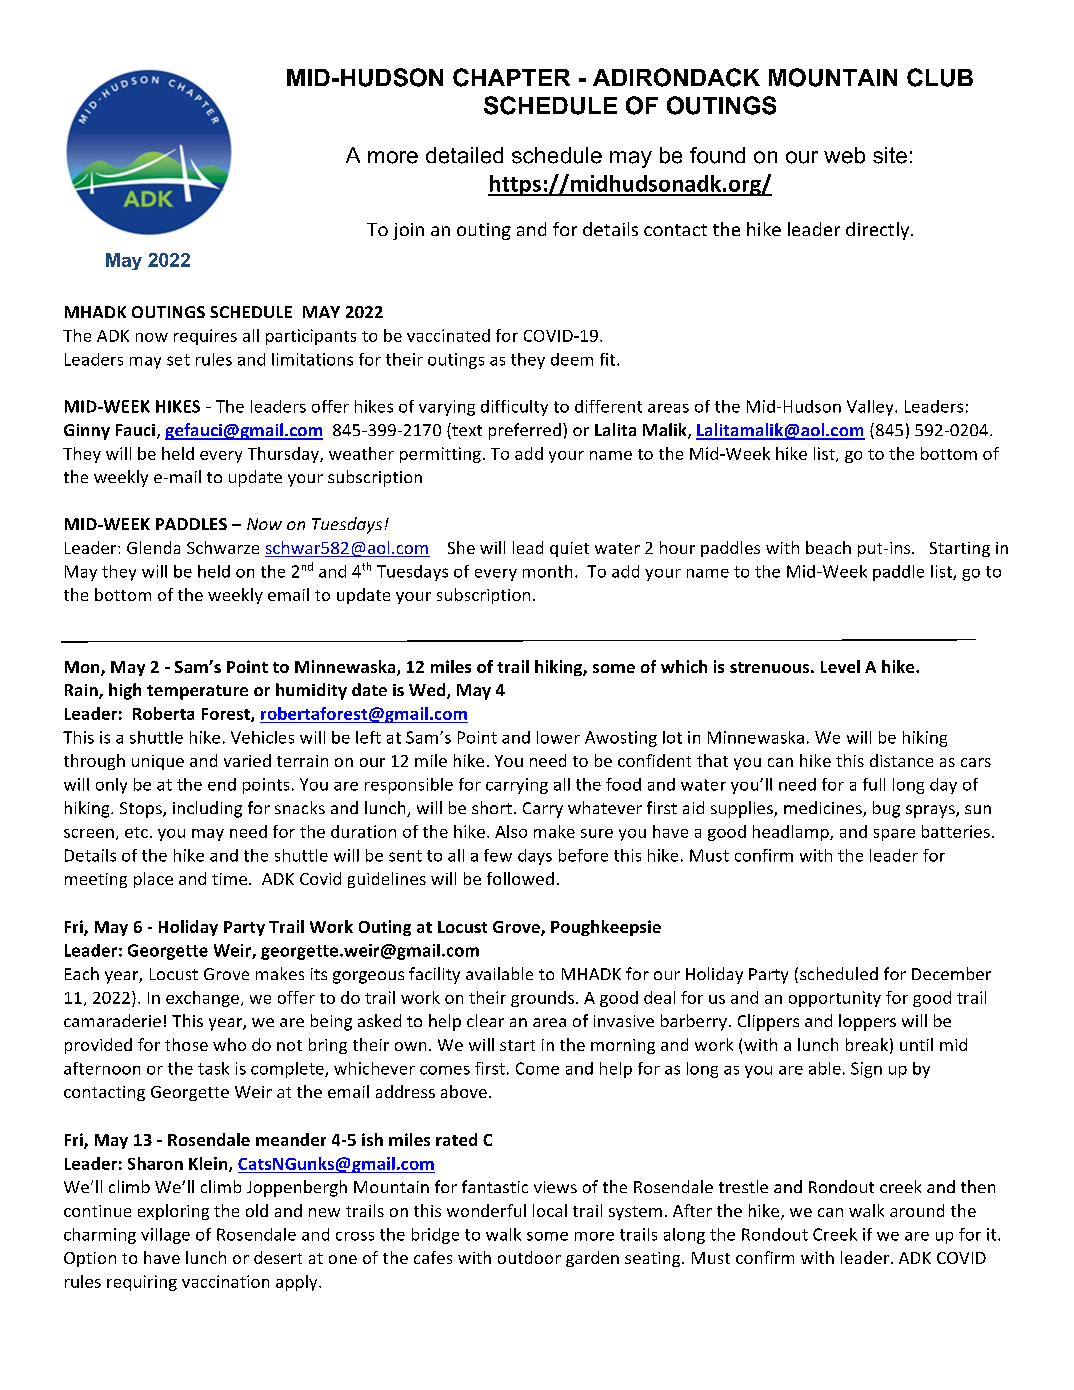  I want to click on CHAPTER, so click(511, 77).
